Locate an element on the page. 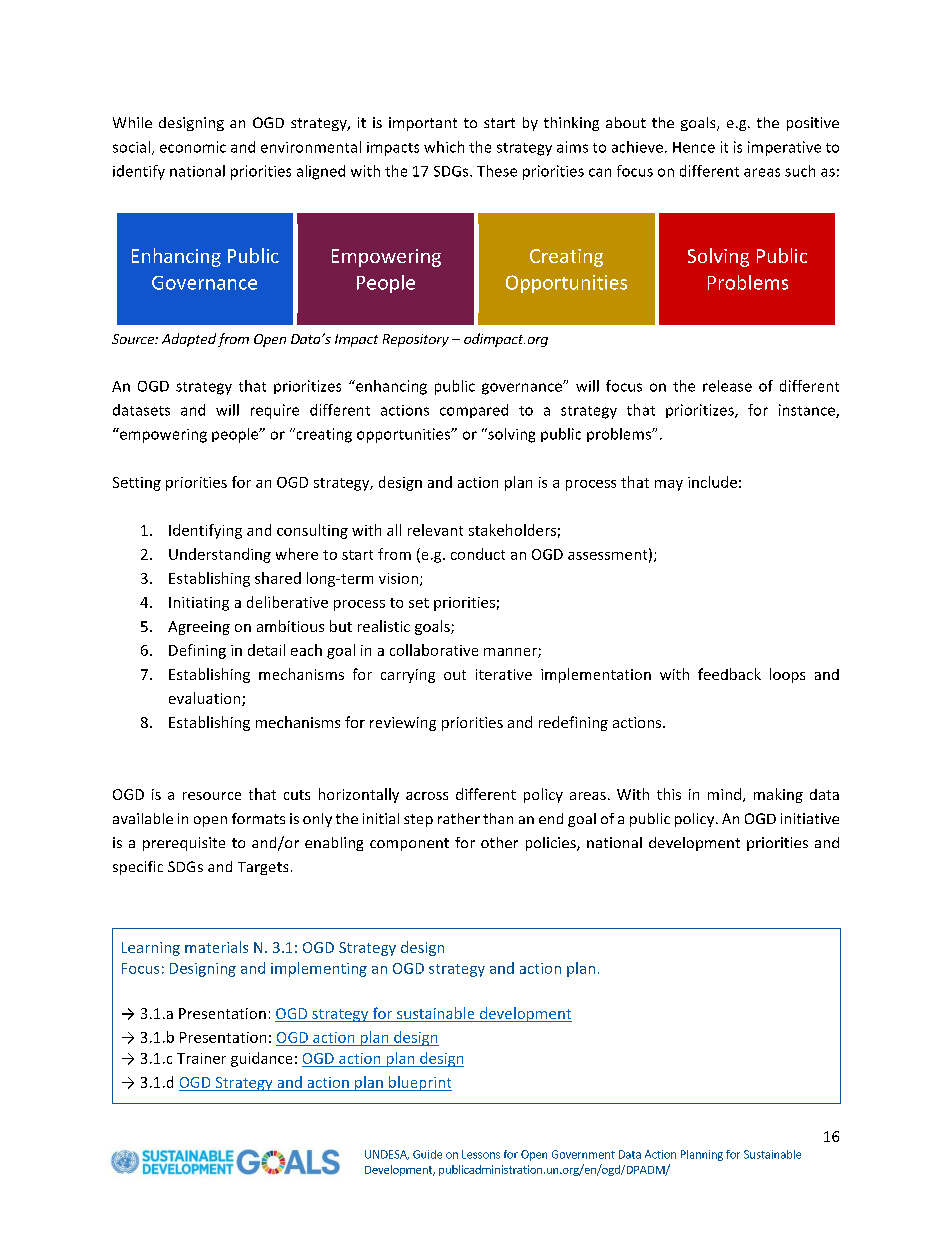  Setting is located at coordinates (137, 484).
